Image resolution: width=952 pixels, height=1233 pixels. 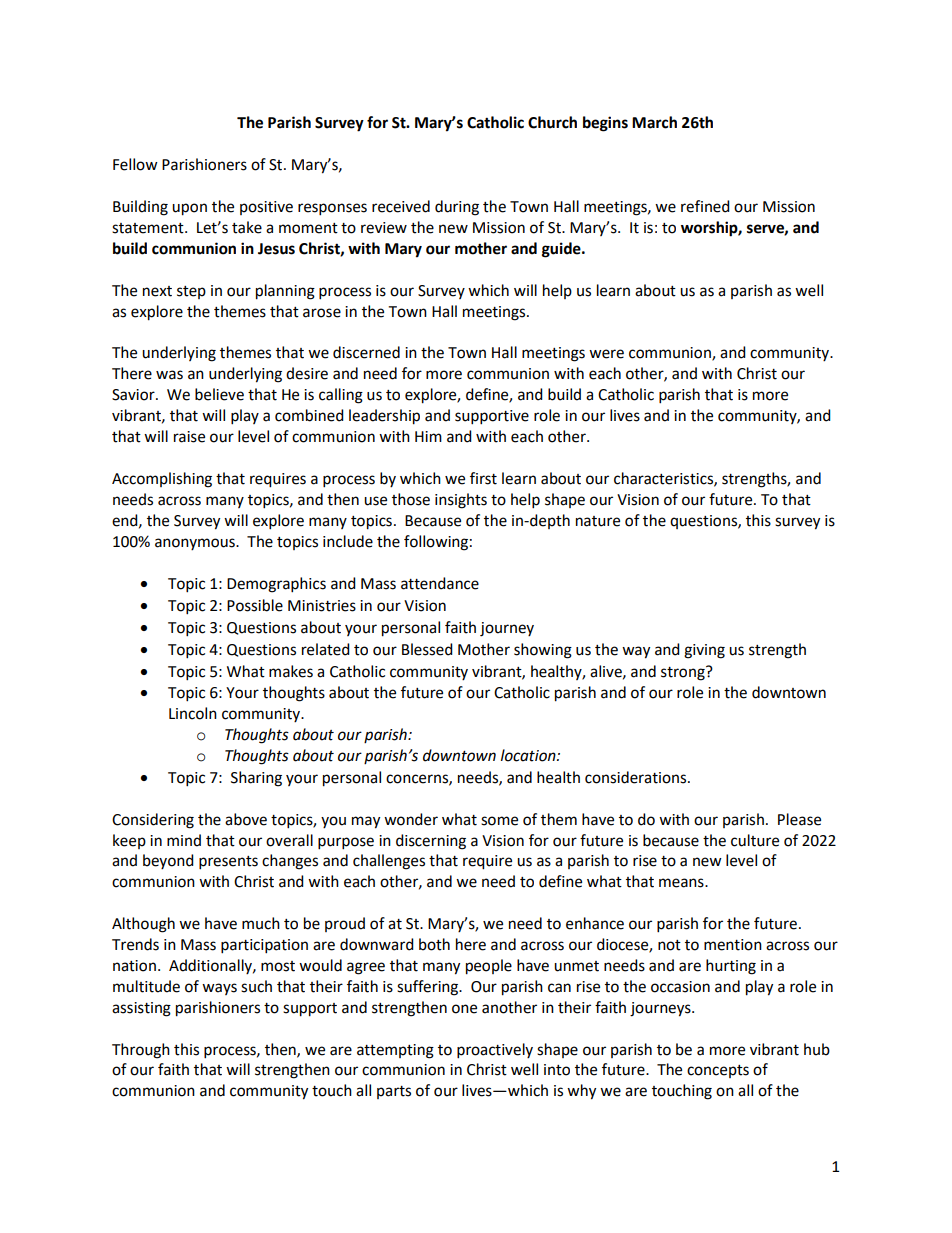 What do you see at coordinates (141, 1051) in the image?
I see `Through` at bounding box center [141, 1051].
